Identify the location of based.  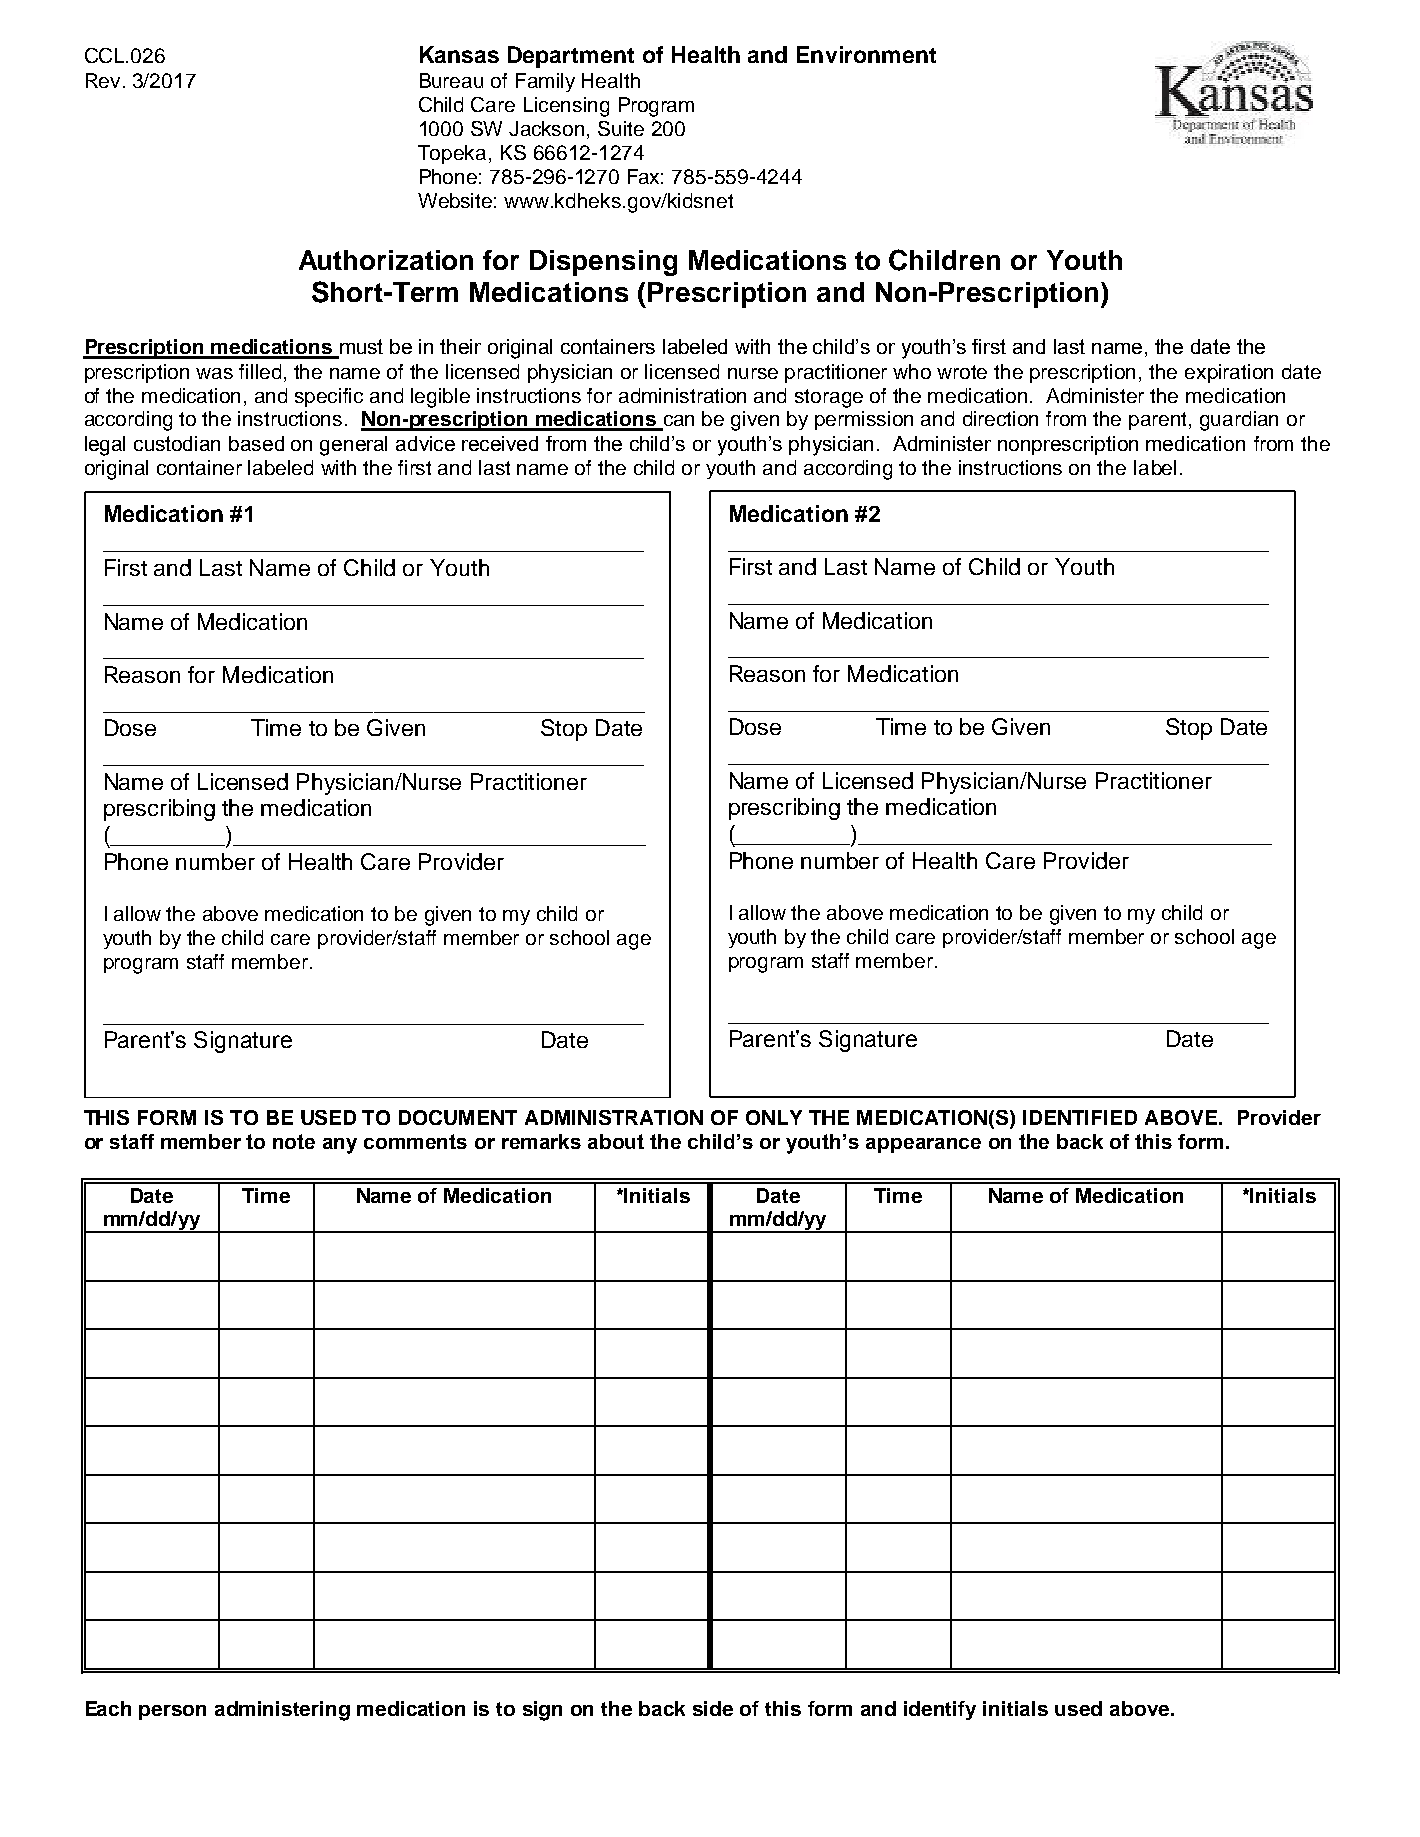
(256, 443).
